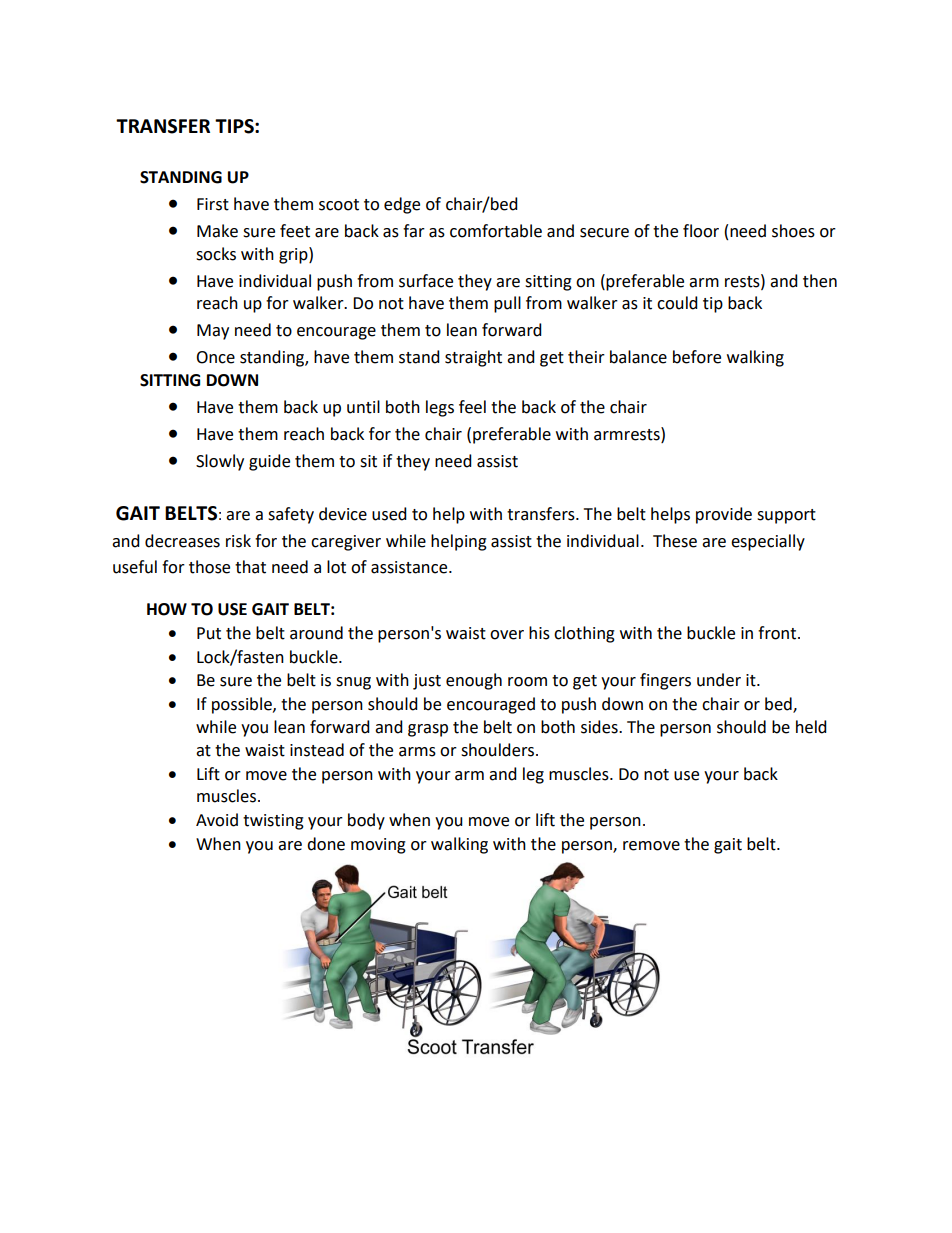 This screenshot has width=952, height=1233. Describe the element at coordinates (496, 231) in the screenshot. I see `comfortable` at that location.
